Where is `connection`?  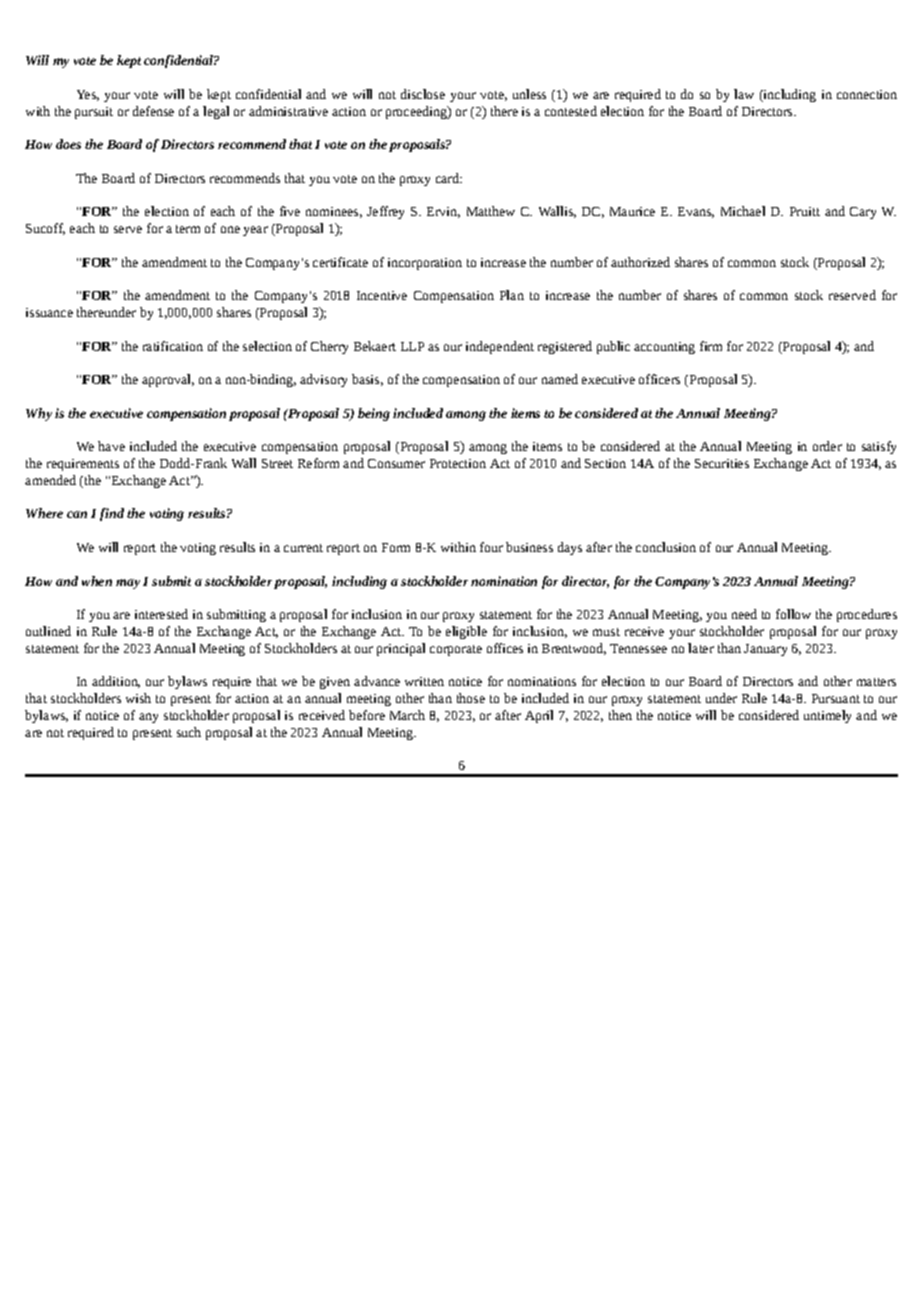 connection is located at coordinates (867, 94).
